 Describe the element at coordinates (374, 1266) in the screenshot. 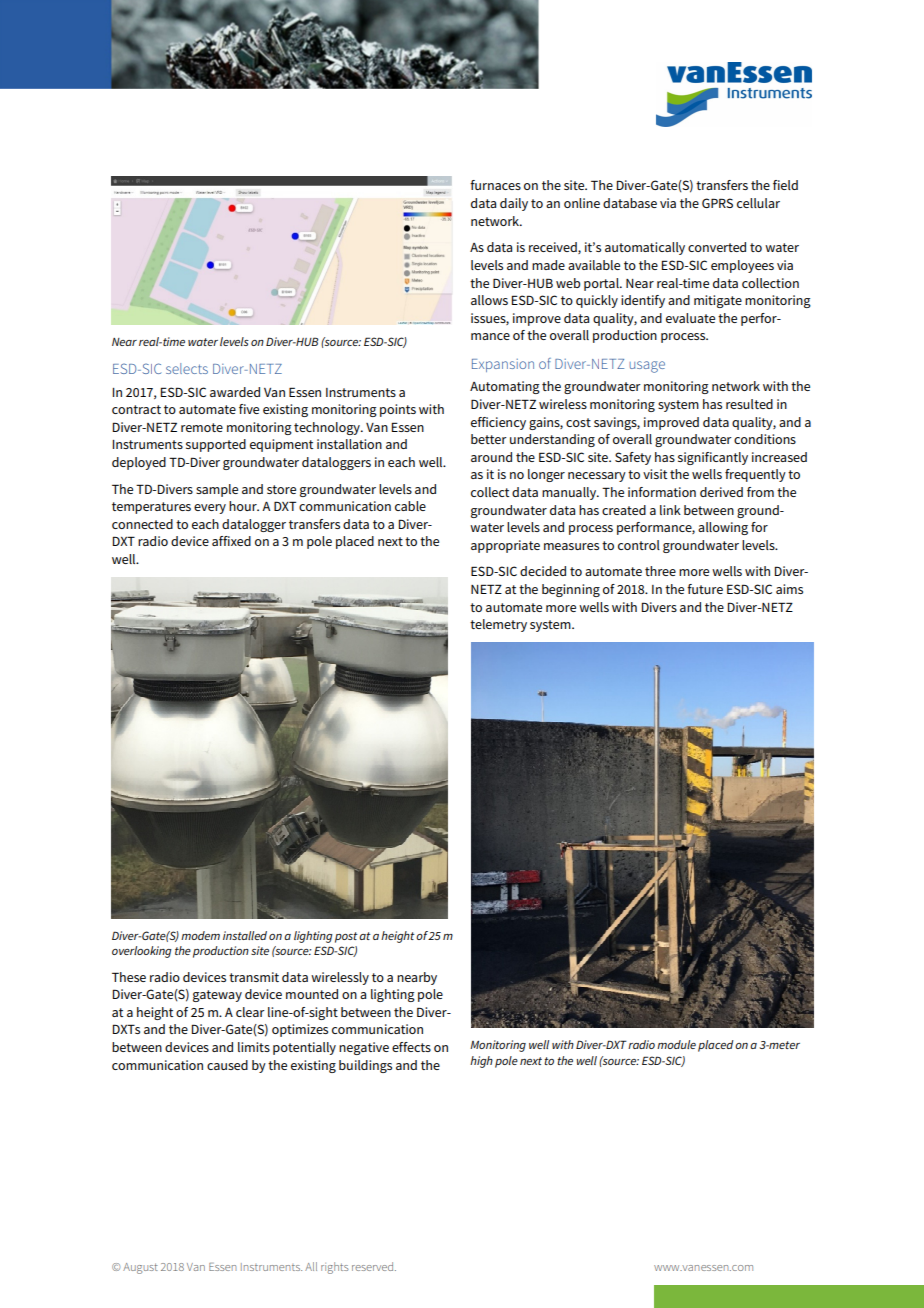

I see `reserved` at that location.
